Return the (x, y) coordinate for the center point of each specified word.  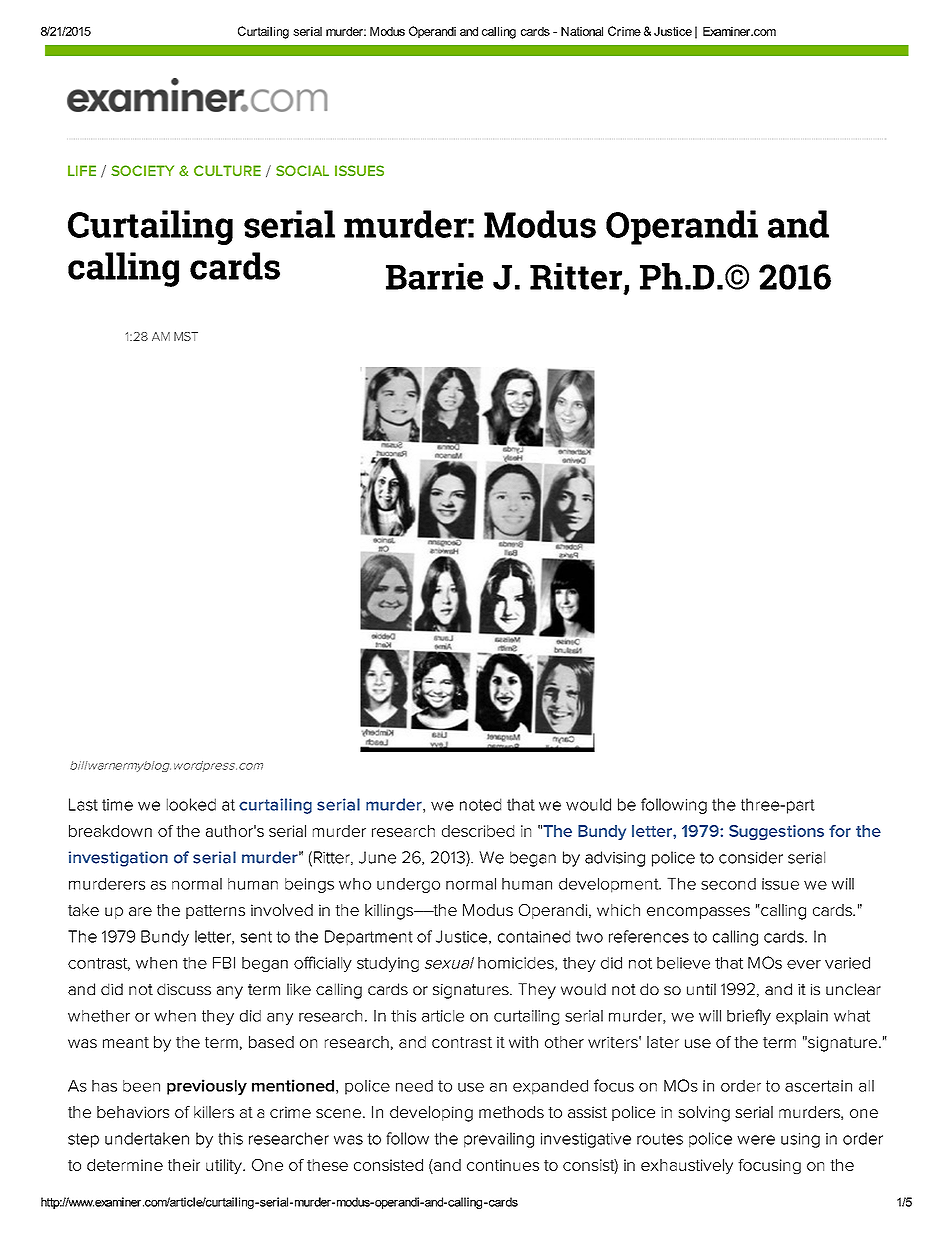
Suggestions (776, 832)
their (184, 1165)
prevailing (499, 1140)
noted (480, 804)
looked (191, 804)
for (840, 831)
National (582, 31)
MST (186, 336)
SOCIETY (142, 170)
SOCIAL (302, 170)
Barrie (434, 276)
